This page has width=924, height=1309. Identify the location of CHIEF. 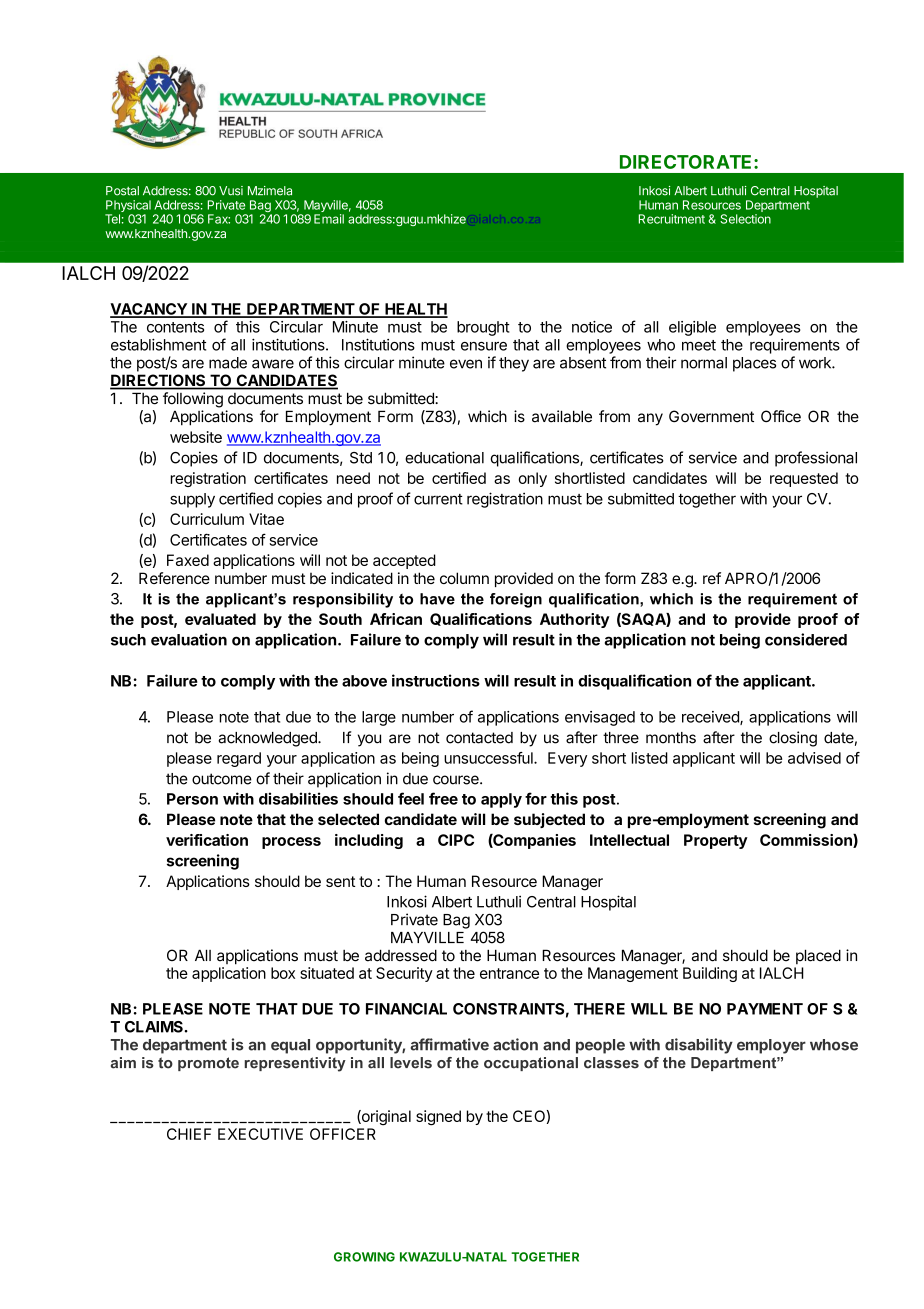
(189, 1134).
